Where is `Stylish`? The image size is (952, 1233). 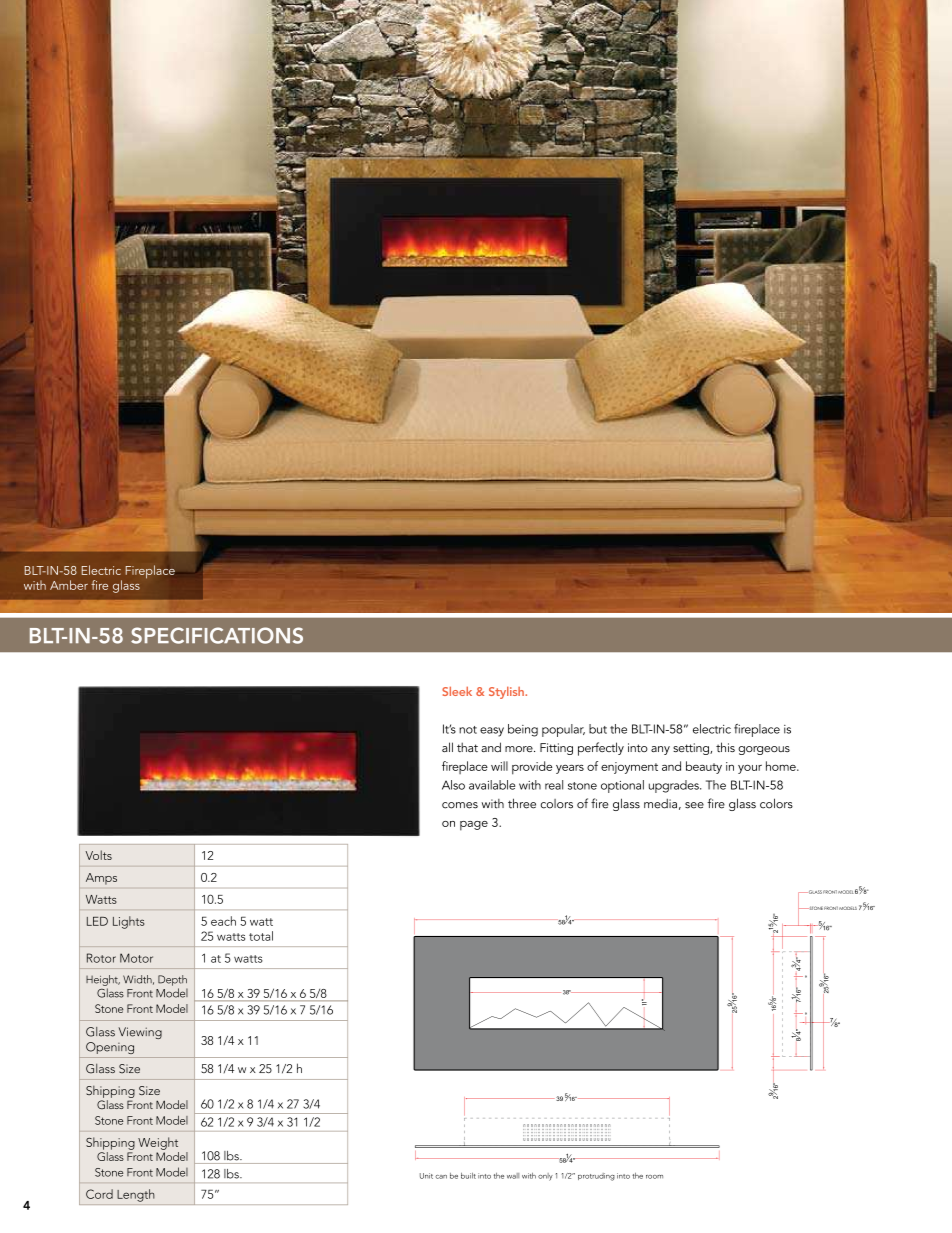
Stylish is located at coordinates (507, 692).
